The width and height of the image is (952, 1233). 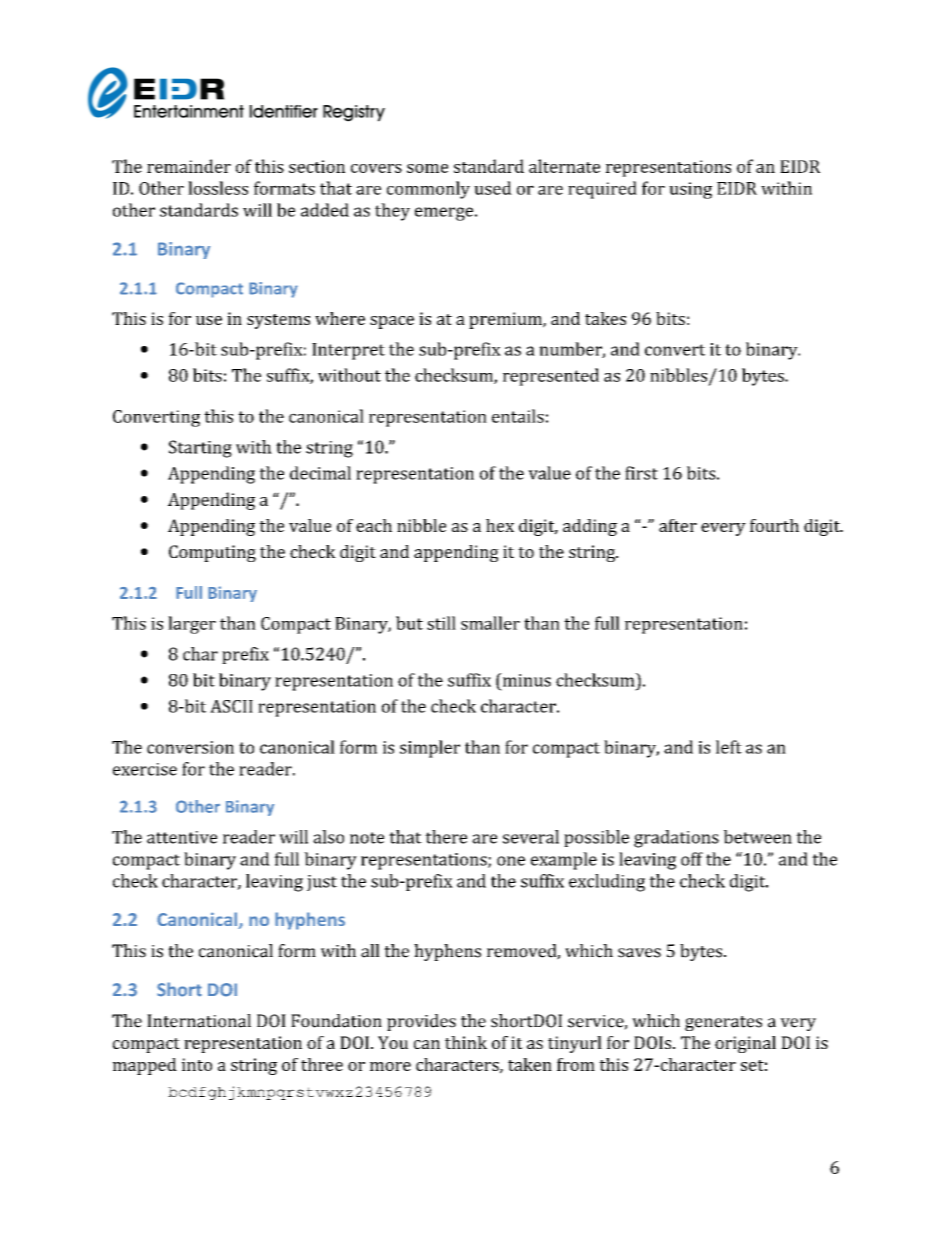 I want to click on conversion, so click(x=190, y=747).
